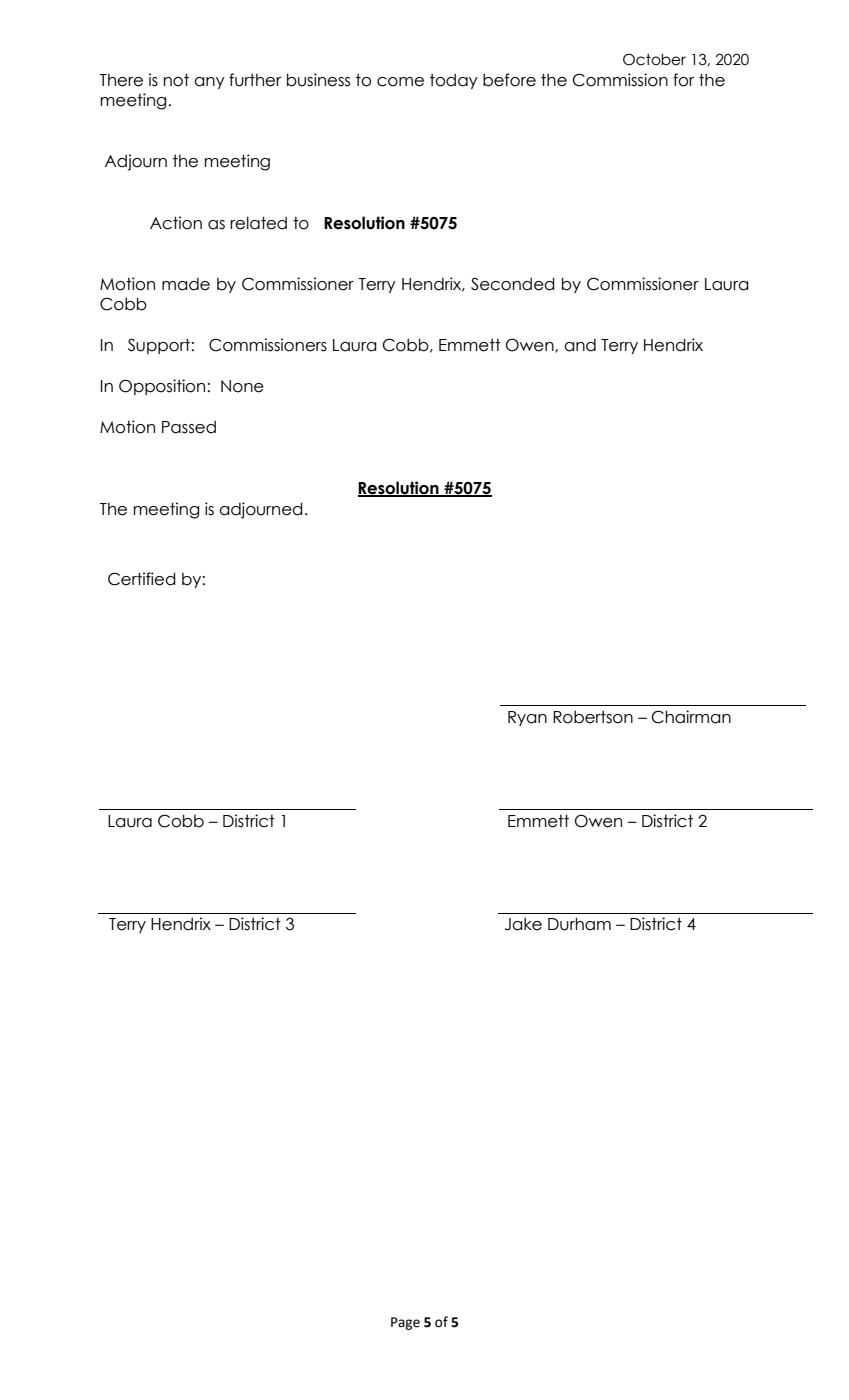 This screenshot has height=1400, width=849. What do you see at coordinates (176, 80) in the screenshot?
I see `not` at bounding box center [176, 80].
